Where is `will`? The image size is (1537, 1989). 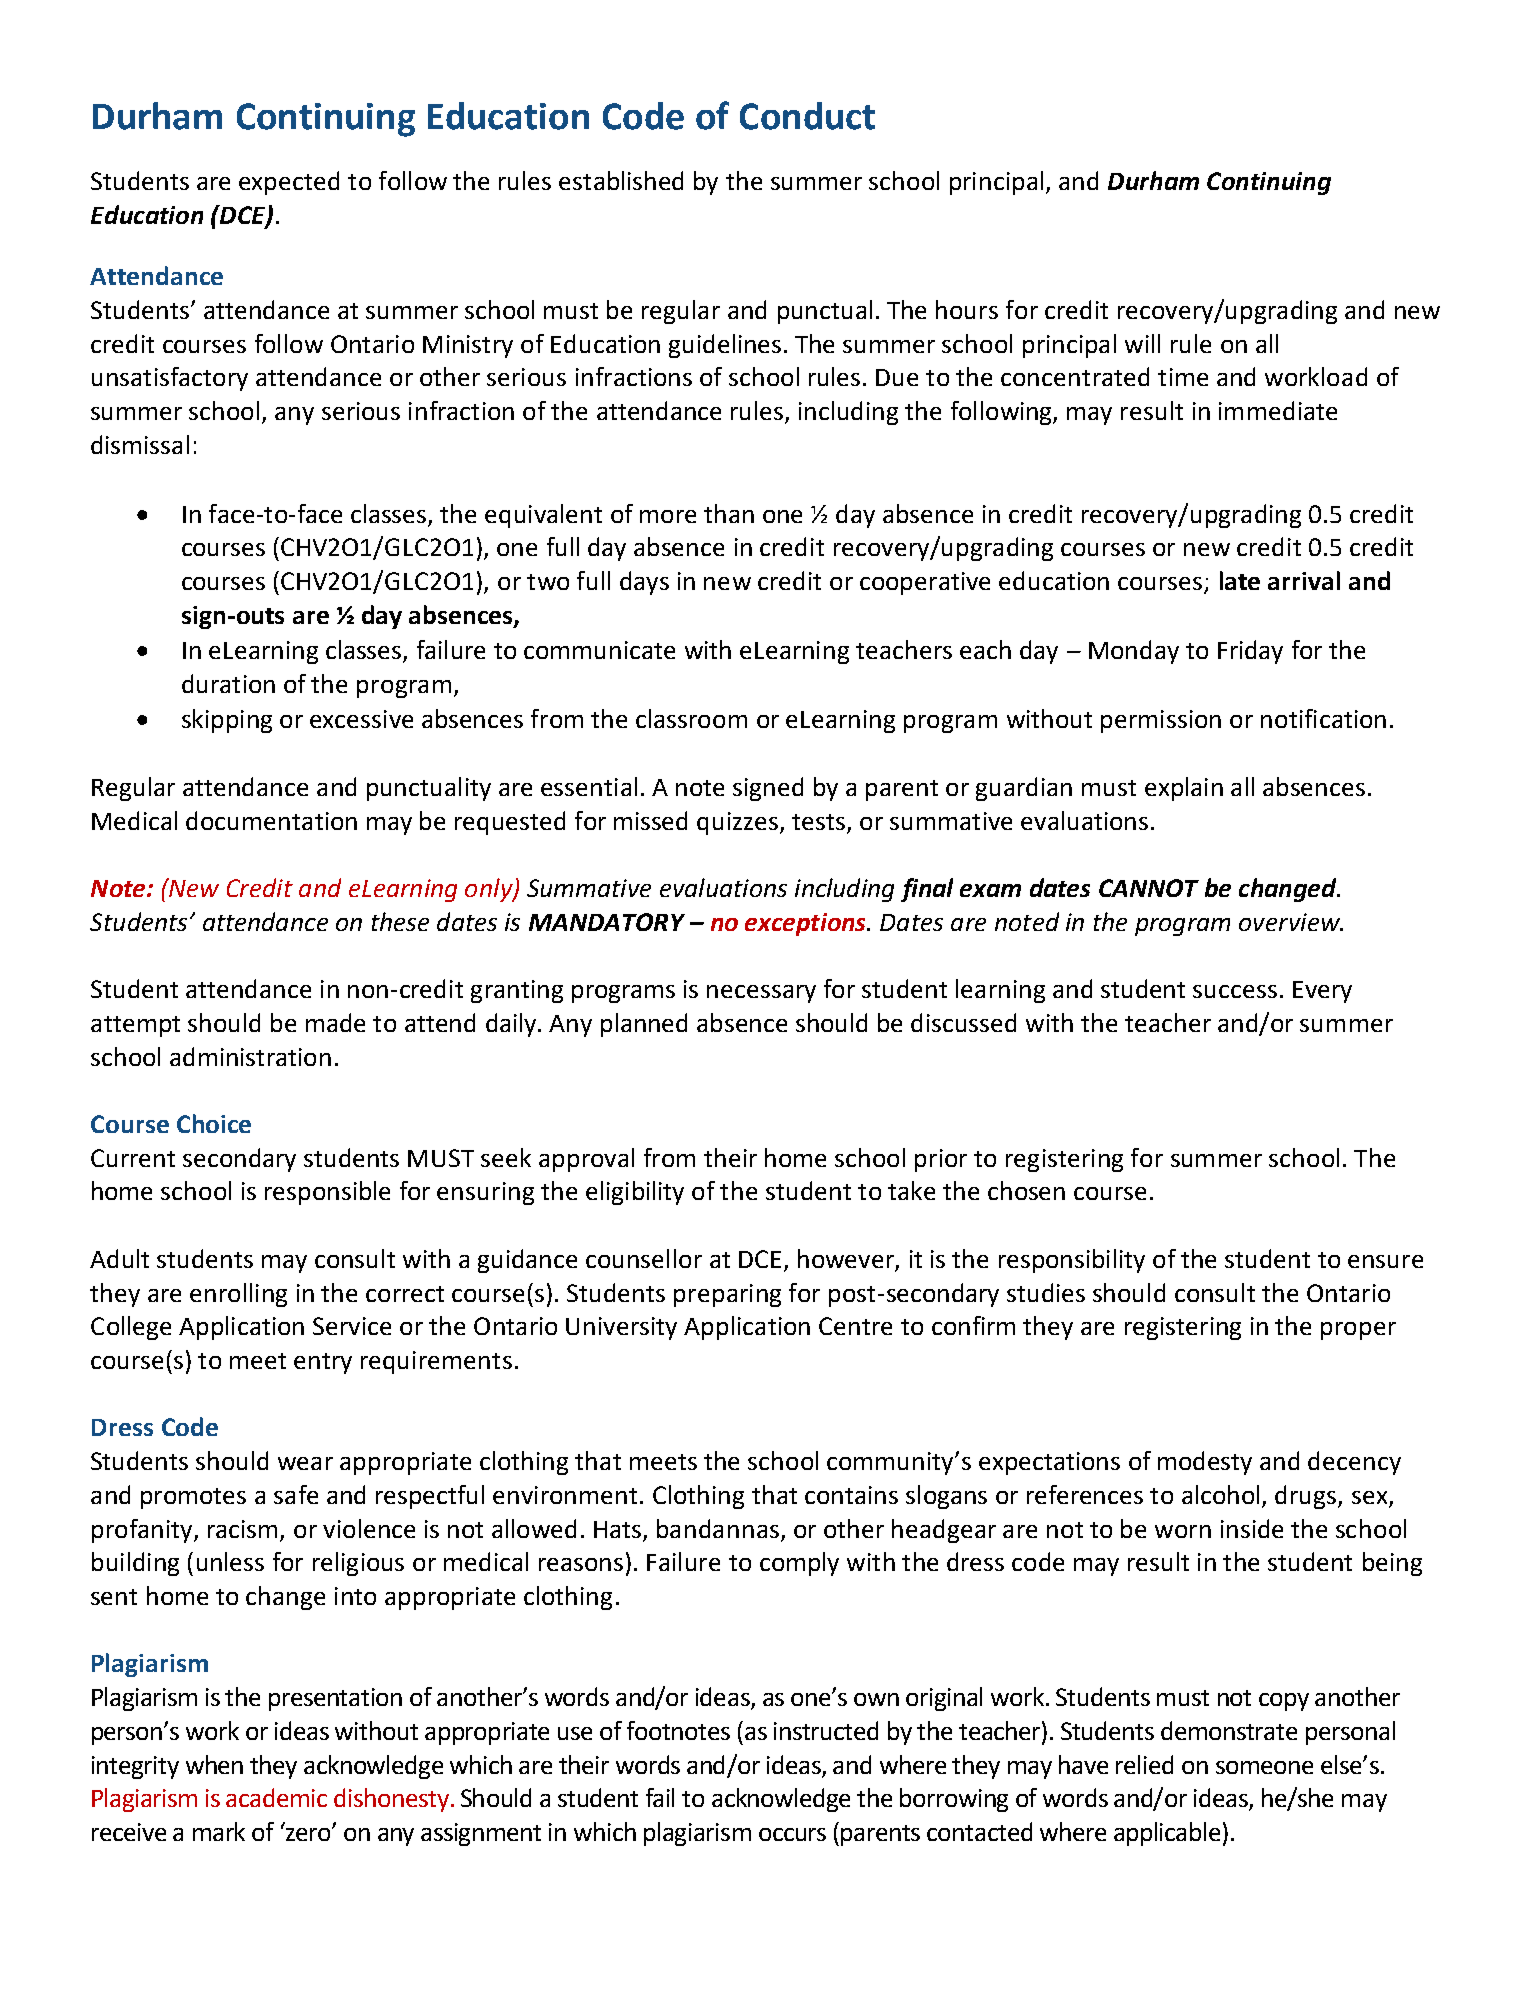
will is located at coordinates (1142, 343).
